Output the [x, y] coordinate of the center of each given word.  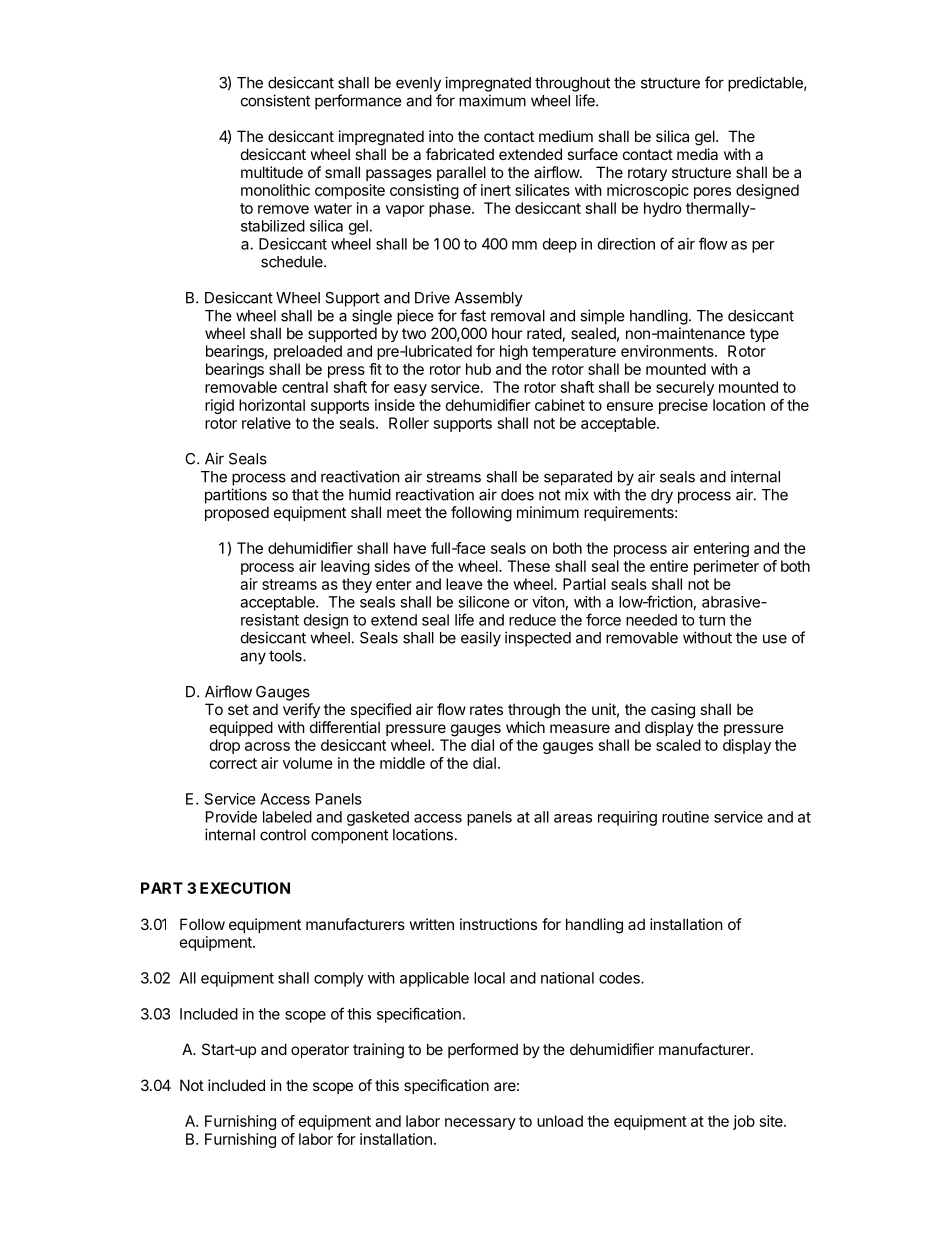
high [514, 352]
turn [712, 620]
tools [286, 656]
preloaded [308, 352]
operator [320, 1051]
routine [685, 817]
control [283, 835]
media [697, 154]
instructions [498, 924]
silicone [484, 602]
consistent [275, 100]
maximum [492, 100]
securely [685, 388]
